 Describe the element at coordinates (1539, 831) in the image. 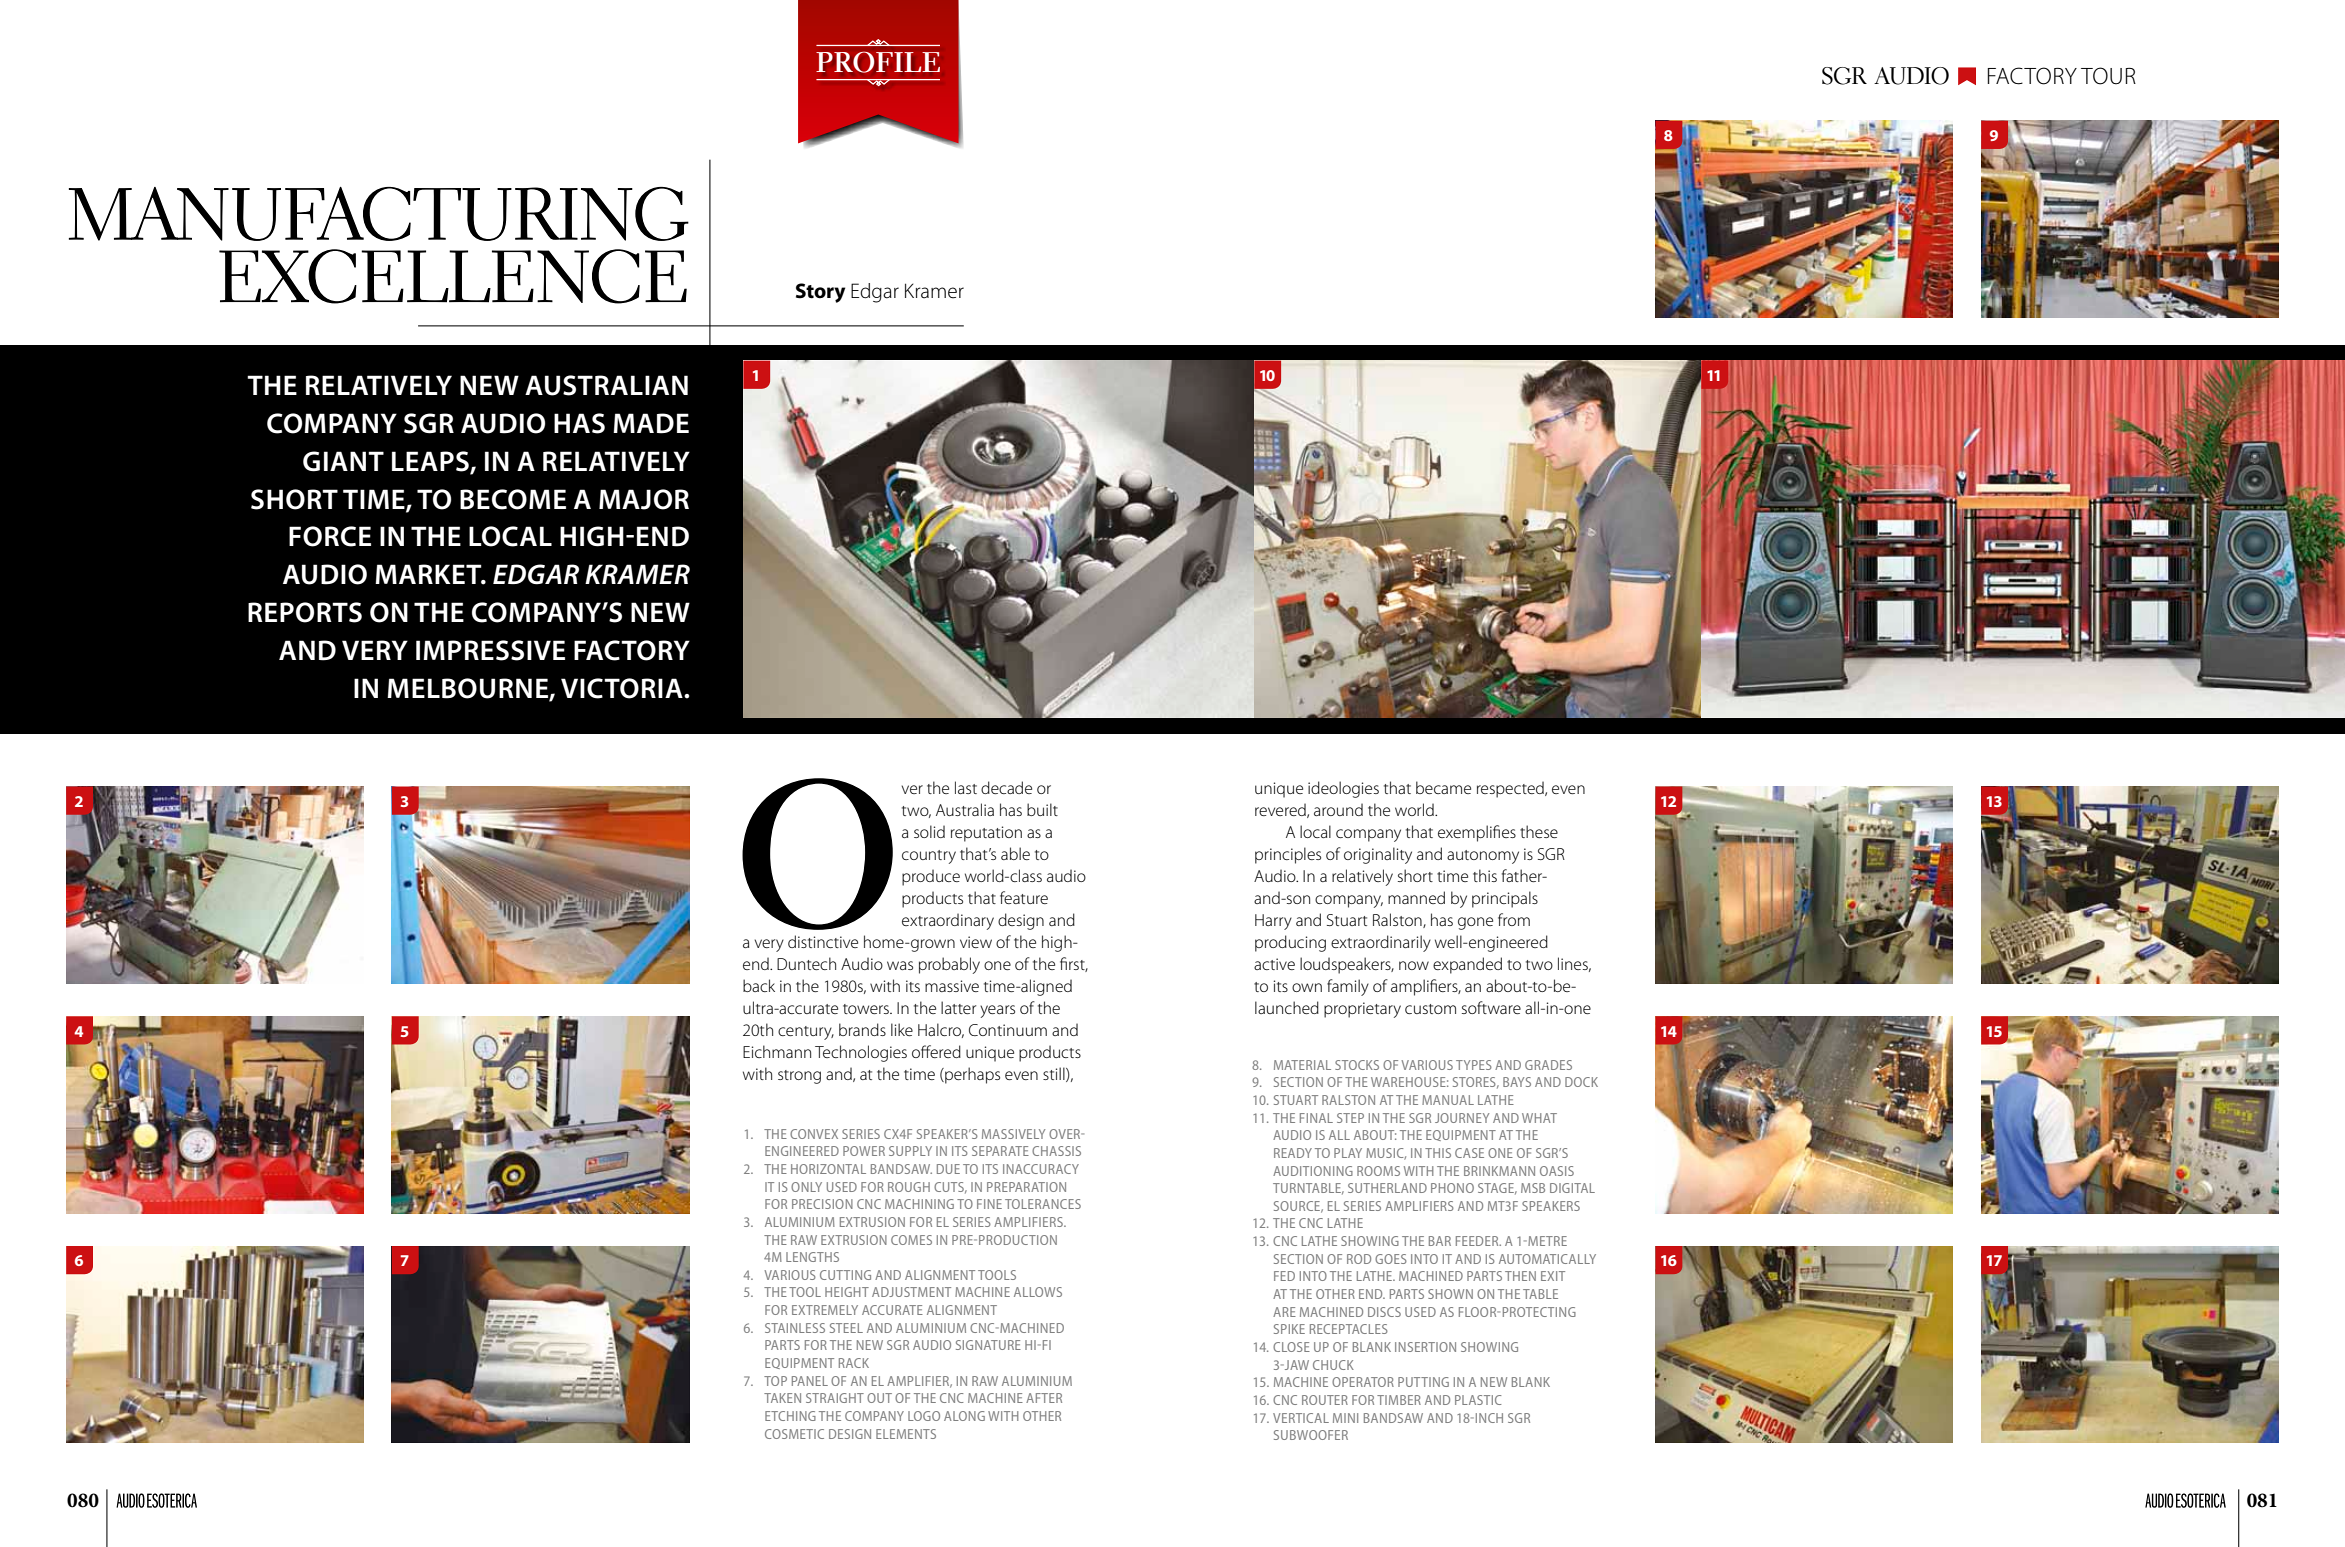

I see `these` at that location.
